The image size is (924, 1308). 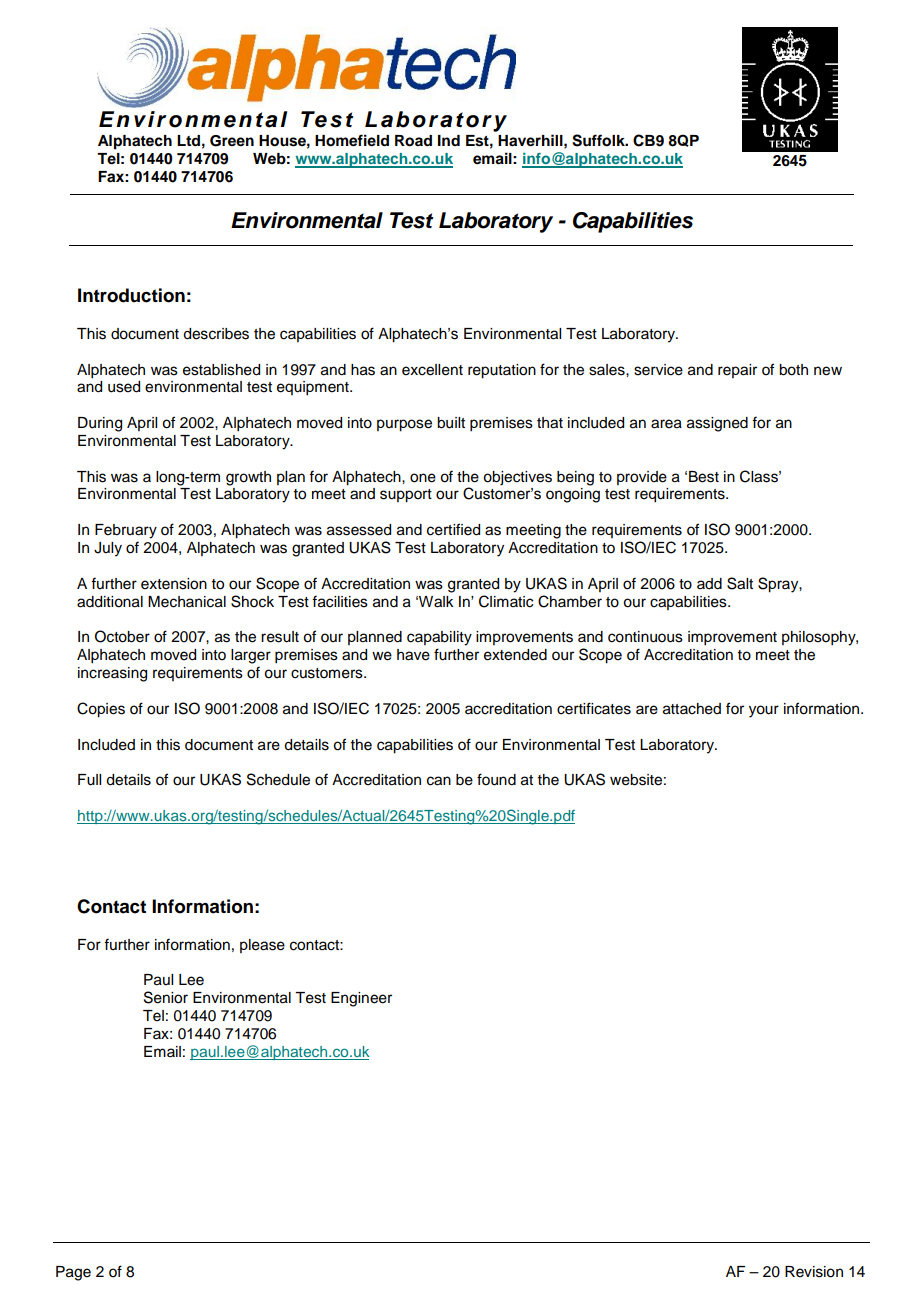 What do you see at coordinates (439, 638) in the screenshot?
I see `capability` at bounding box center [439, 638].
